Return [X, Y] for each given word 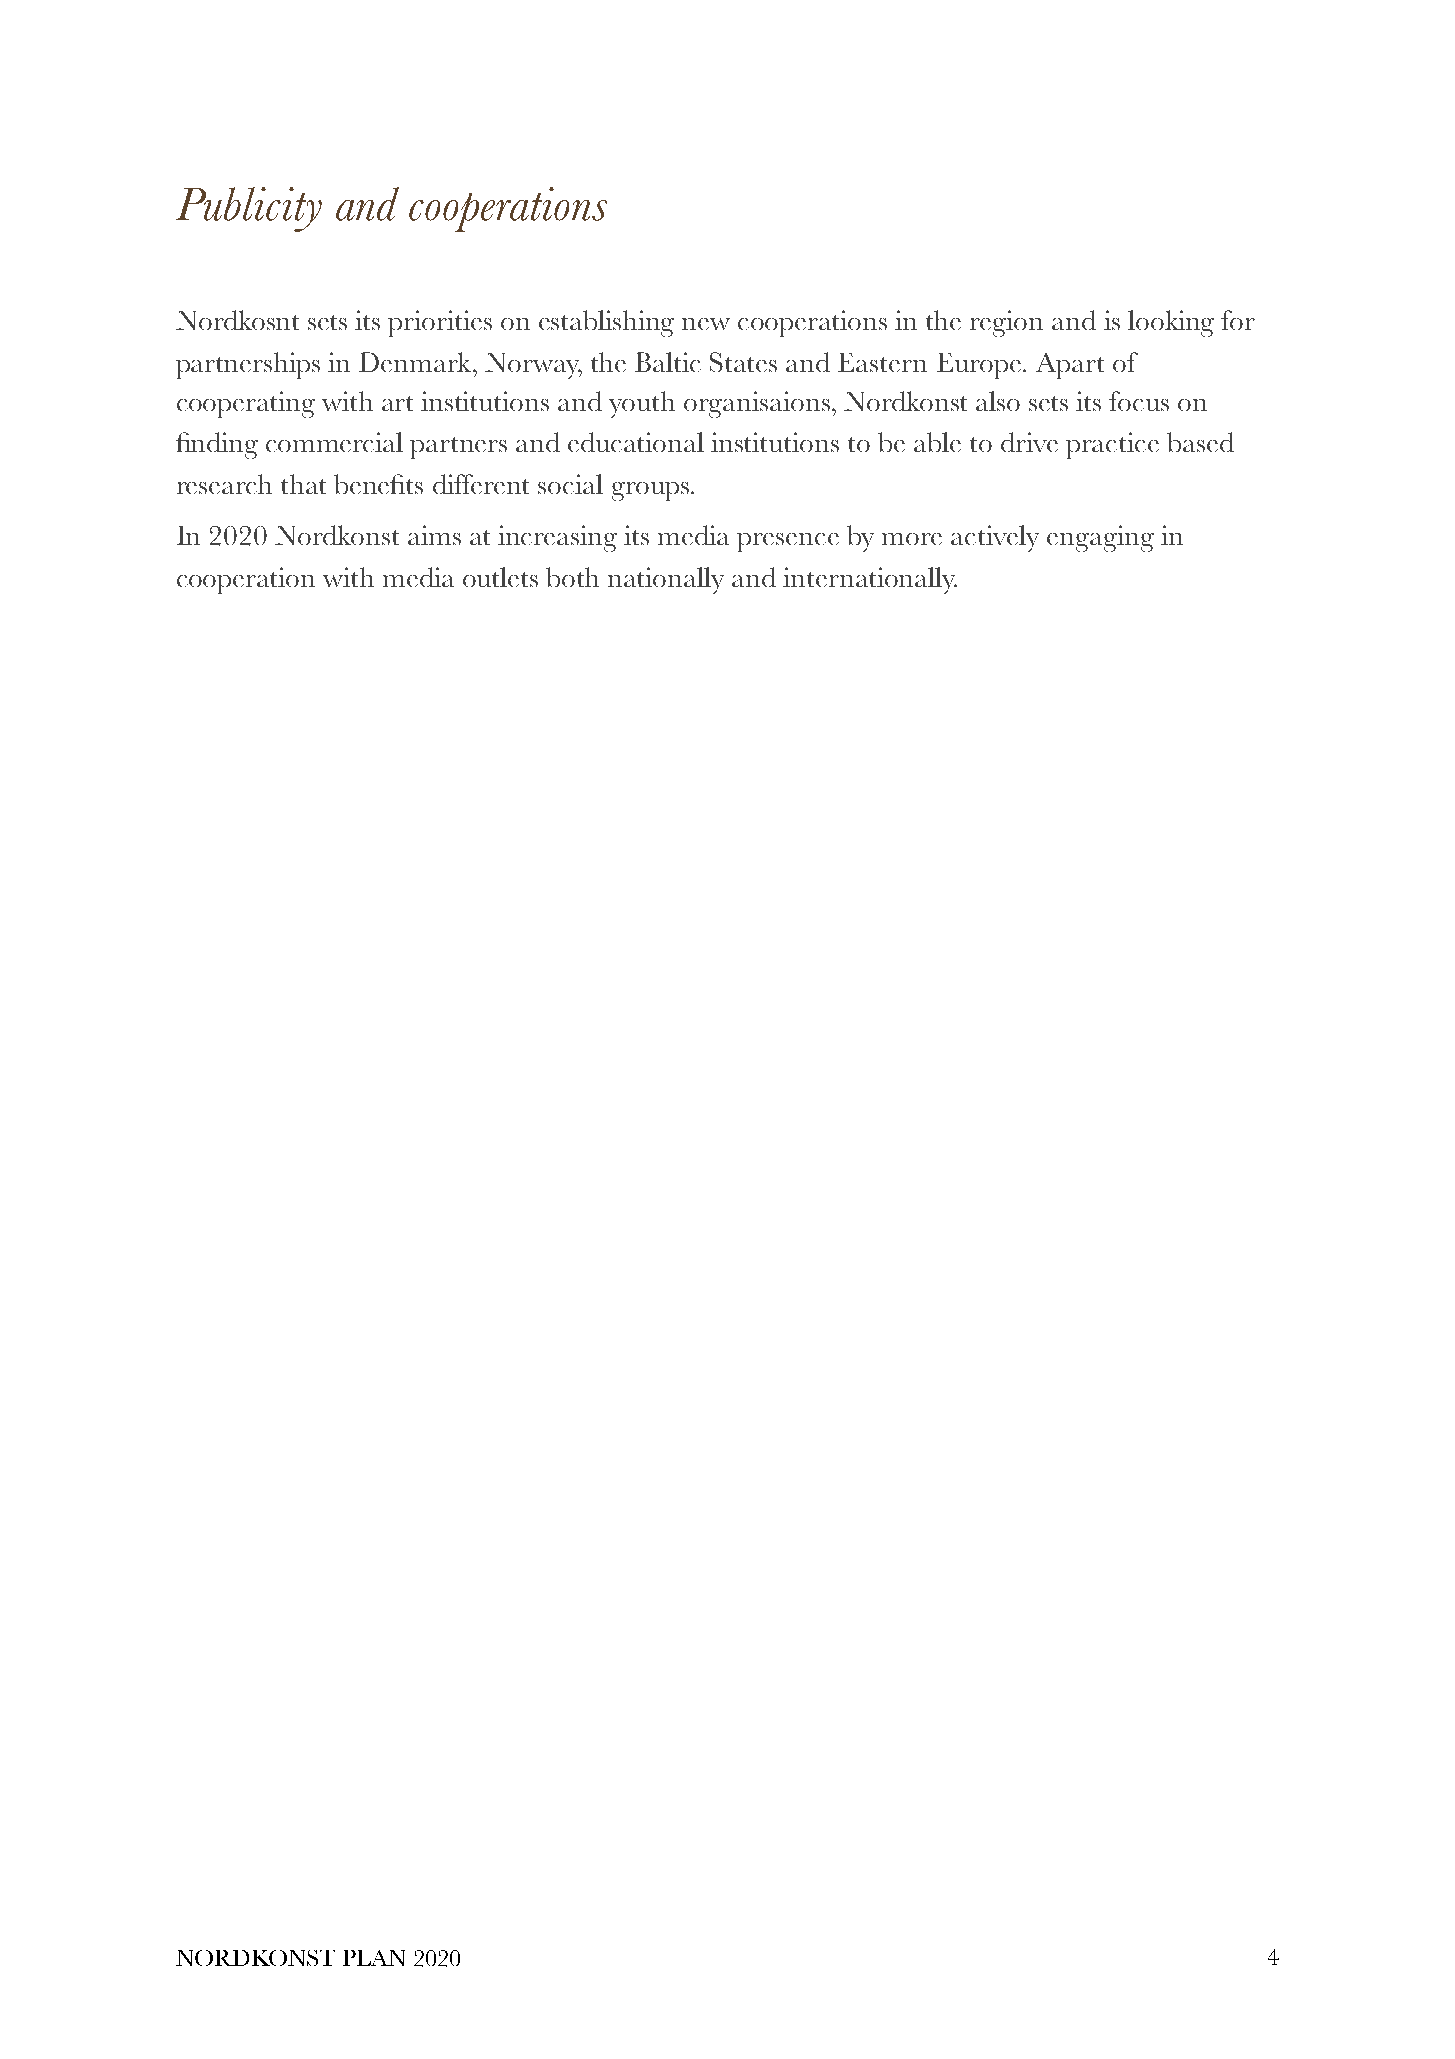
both [572, 577]
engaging [1100, 538]
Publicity [249, 209]
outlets [500, 577]
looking [1171, 323]
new [706, 324]
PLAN [374, 1958]
